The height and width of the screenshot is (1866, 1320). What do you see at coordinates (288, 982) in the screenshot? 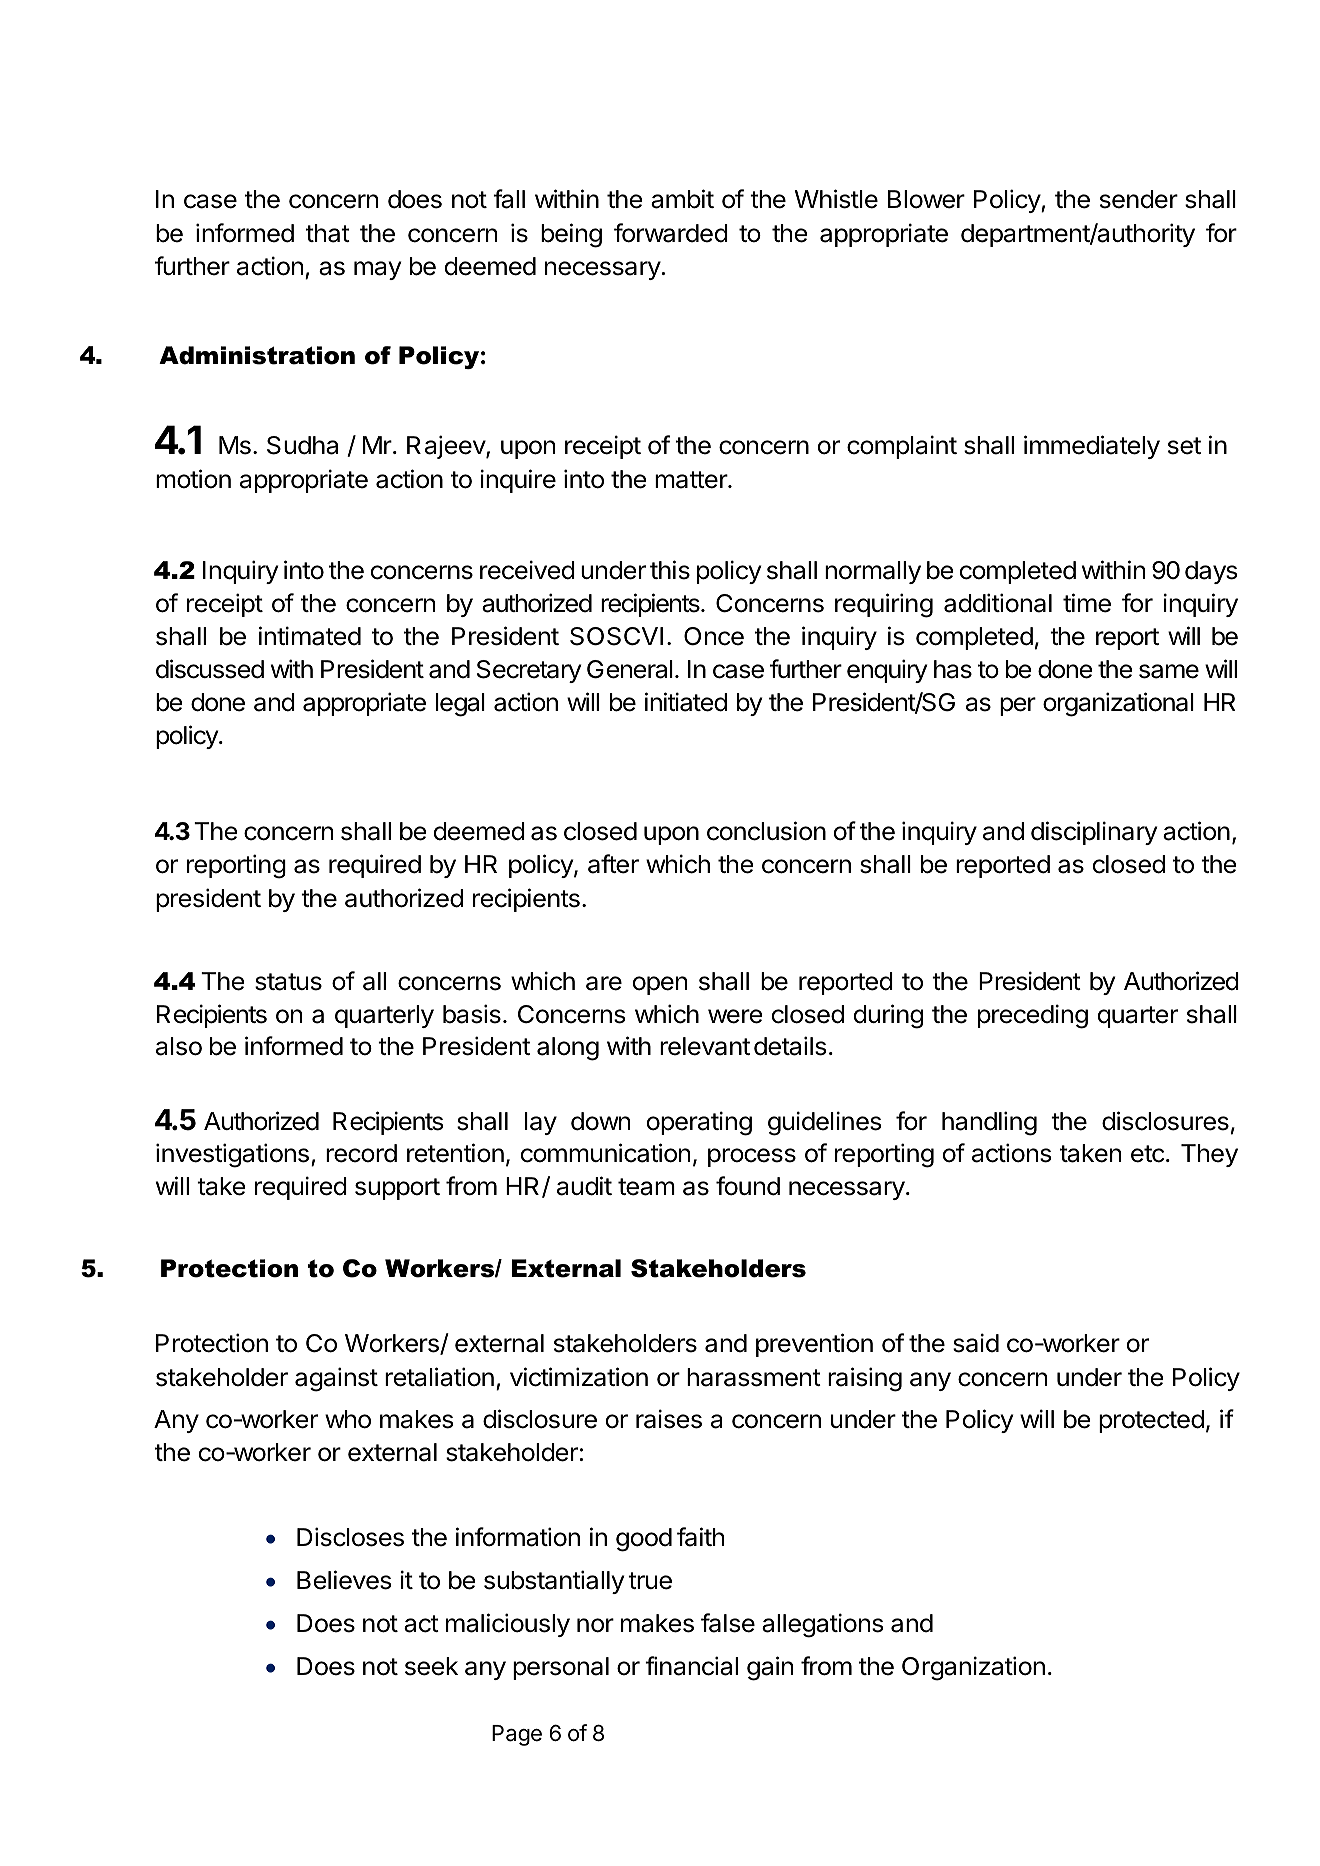
I see `status` at bounding box center [288, 982].
